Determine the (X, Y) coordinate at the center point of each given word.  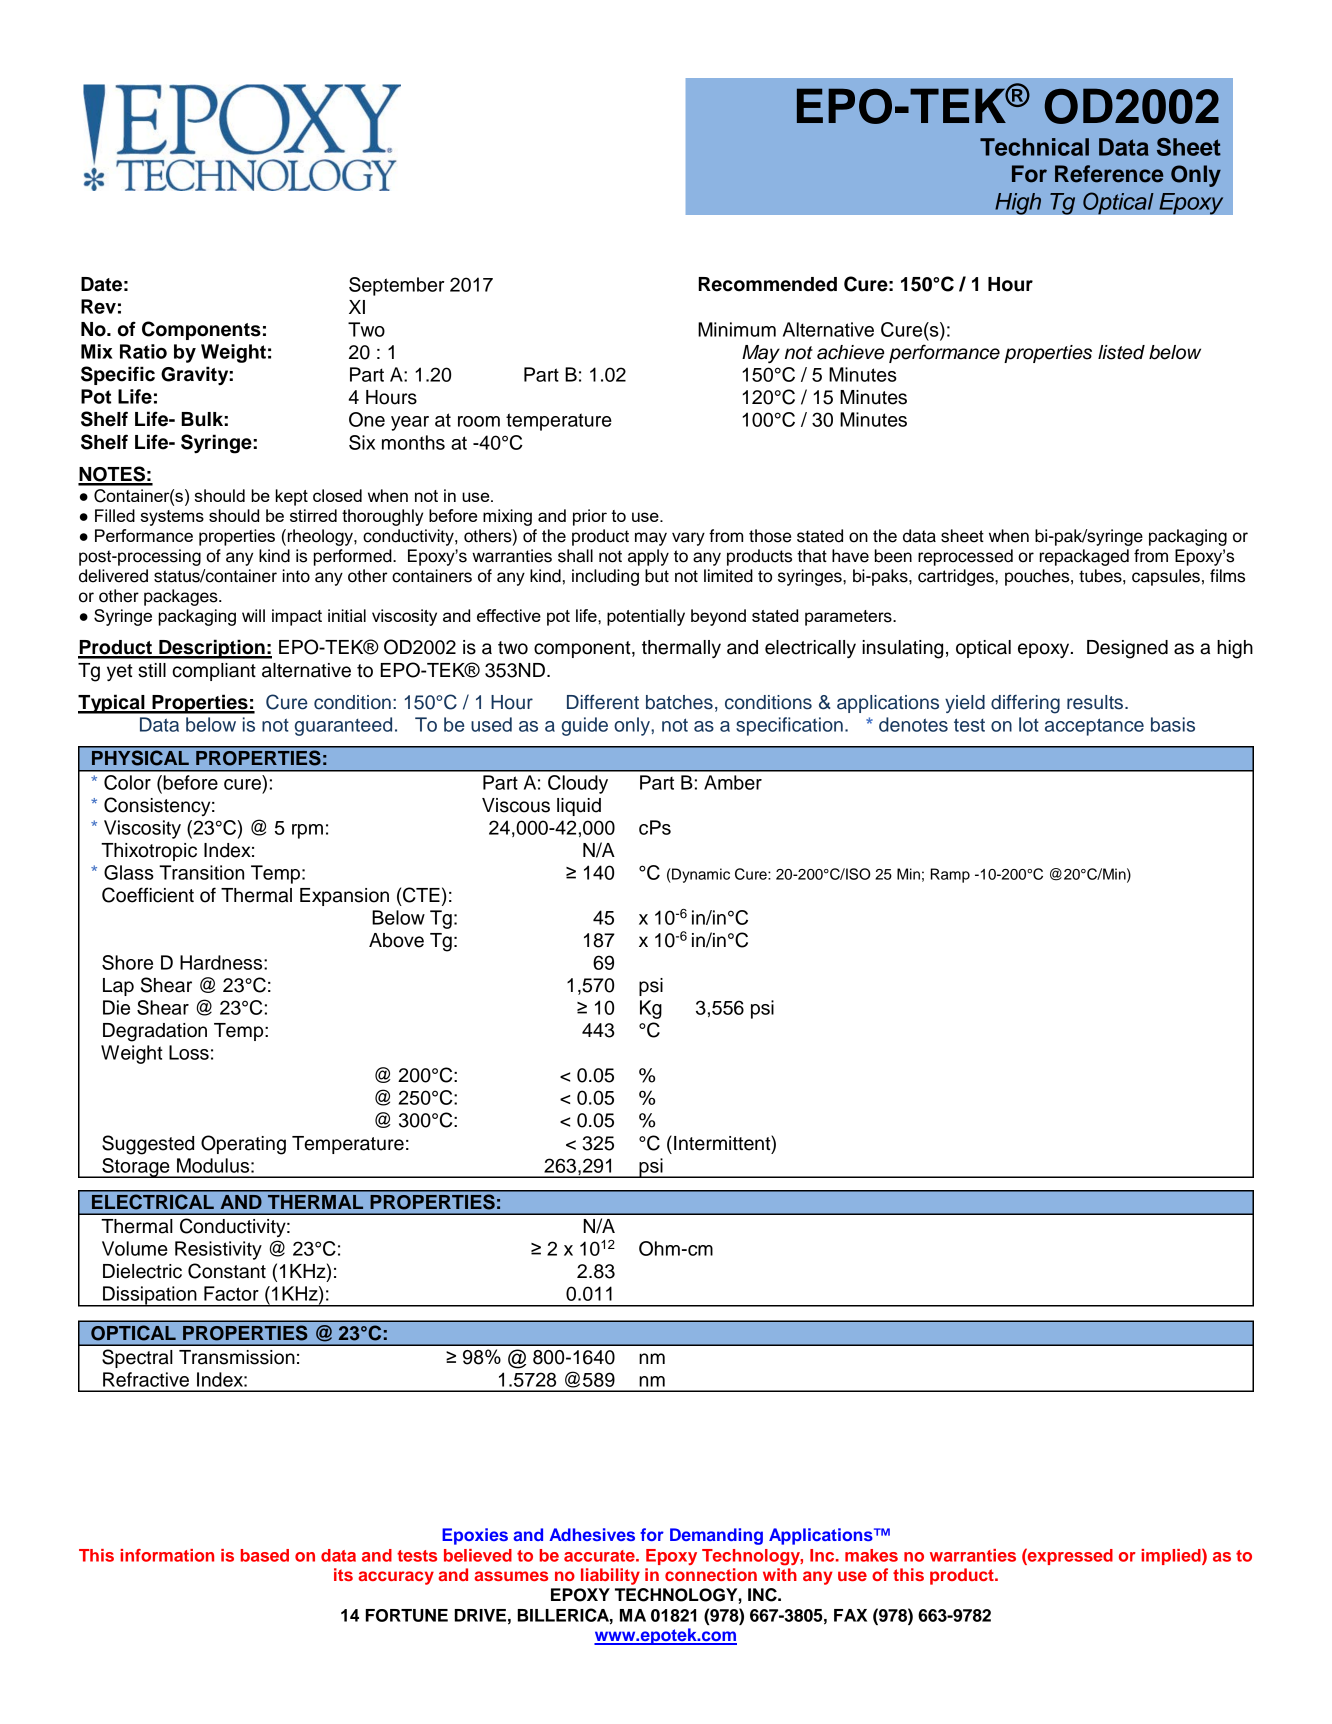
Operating (243, 1145)
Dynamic (700, 875)
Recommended (767, 284)
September (396, 286)
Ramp (950, 875)
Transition (201, 872)
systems (172, 518)
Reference (1109, 174)
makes (871, 1555)
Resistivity (218, 1250)
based (265, 1555)
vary (688, 539)
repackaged (1084, 557)
